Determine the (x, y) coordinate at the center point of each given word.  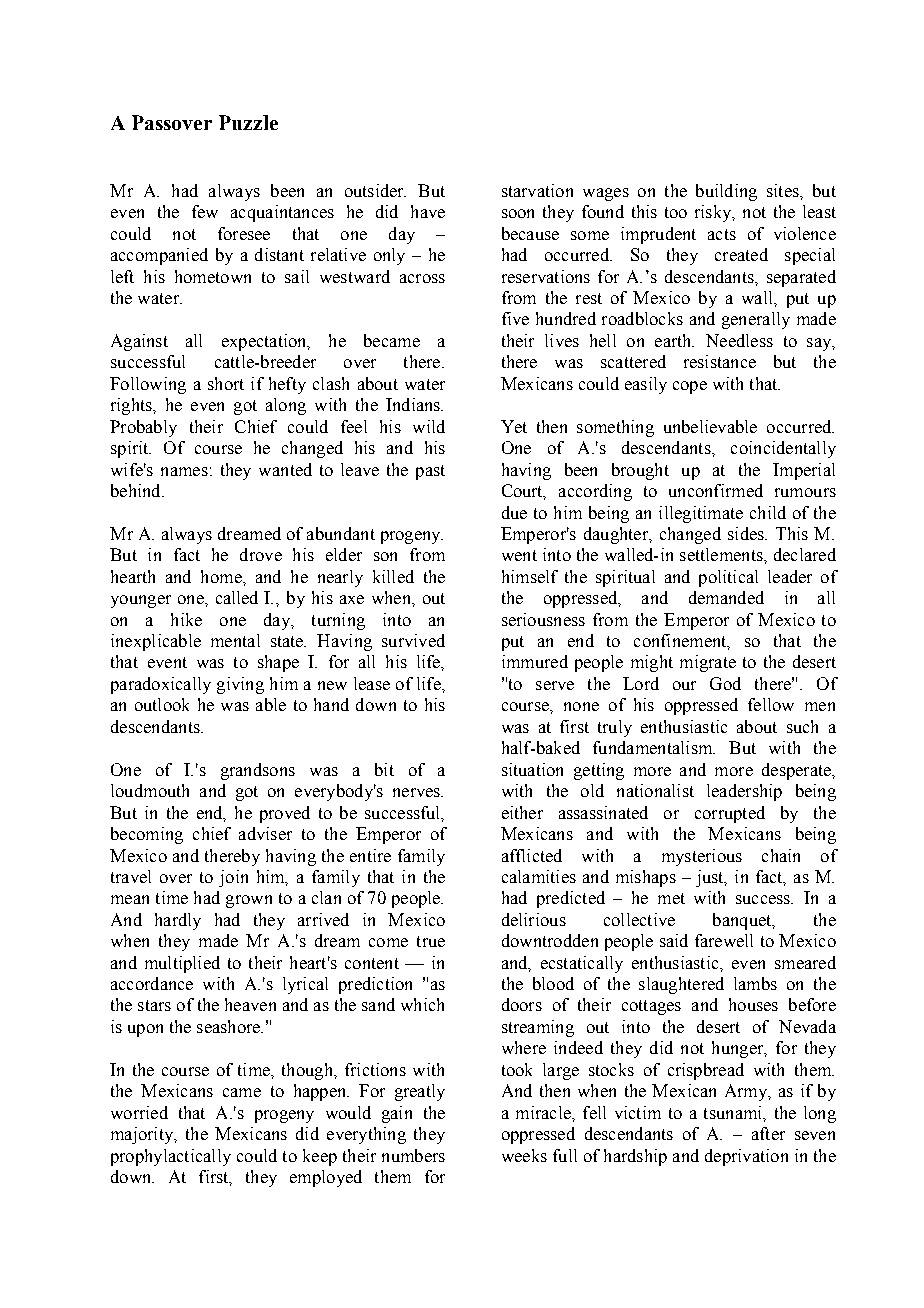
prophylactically (171, 1157)
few (205, 211)
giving (240, 685)
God (725, 683)
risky (714, 213)
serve (555, 685)
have (428, 211)
